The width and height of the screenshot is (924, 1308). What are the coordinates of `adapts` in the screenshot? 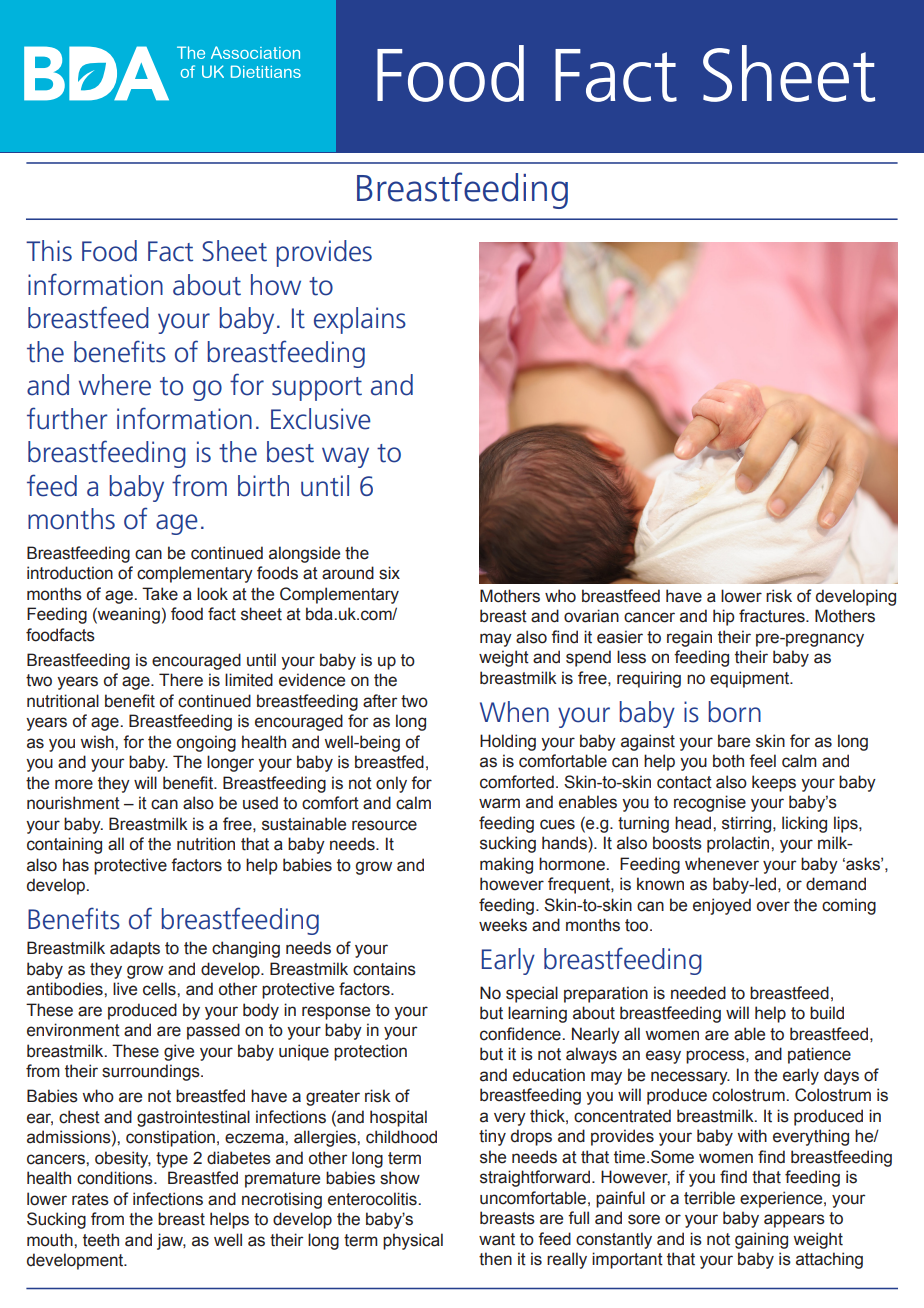 It's located at (135, 949).
